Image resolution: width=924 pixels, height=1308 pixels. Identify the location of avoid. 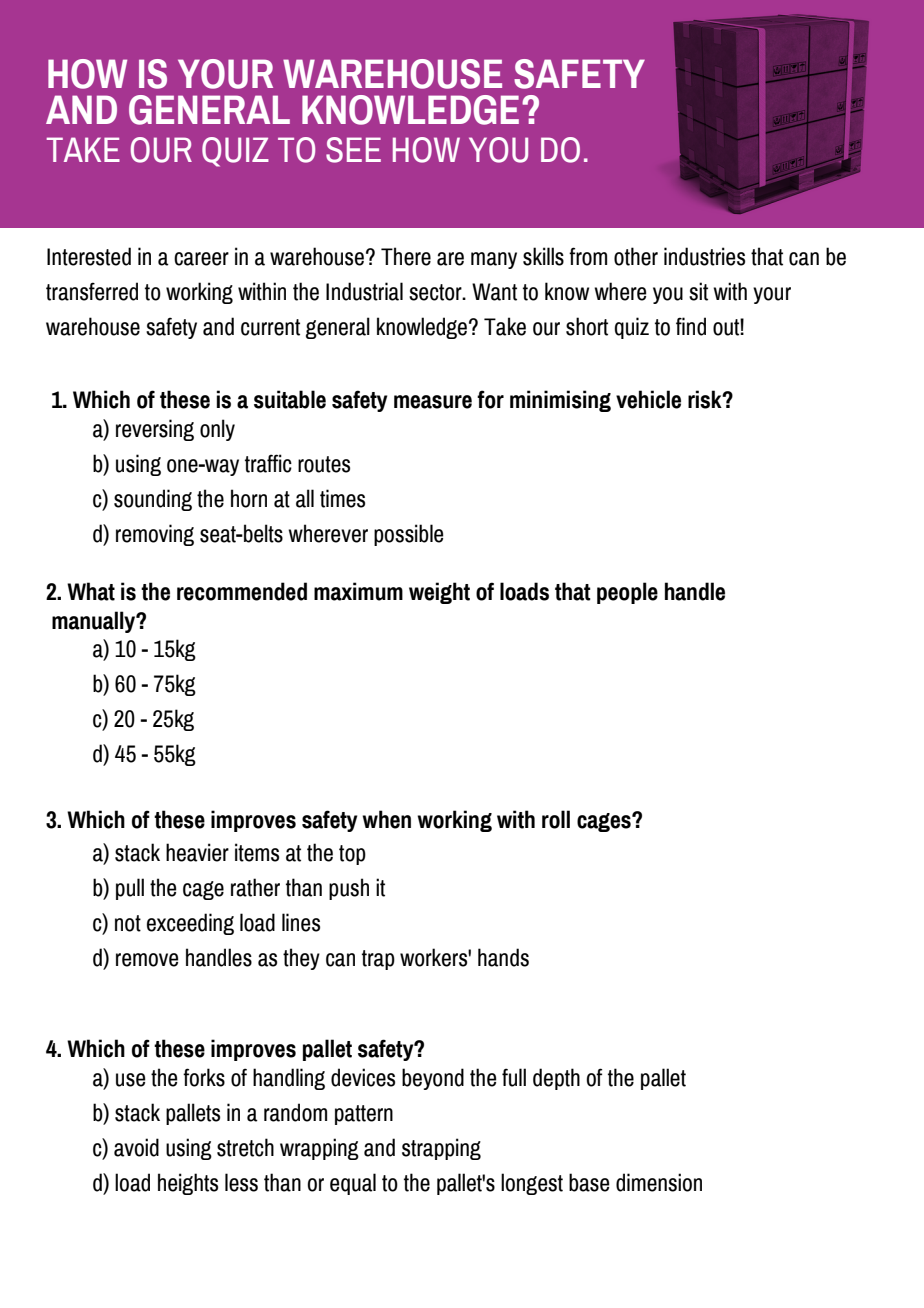
(136, 1147).
